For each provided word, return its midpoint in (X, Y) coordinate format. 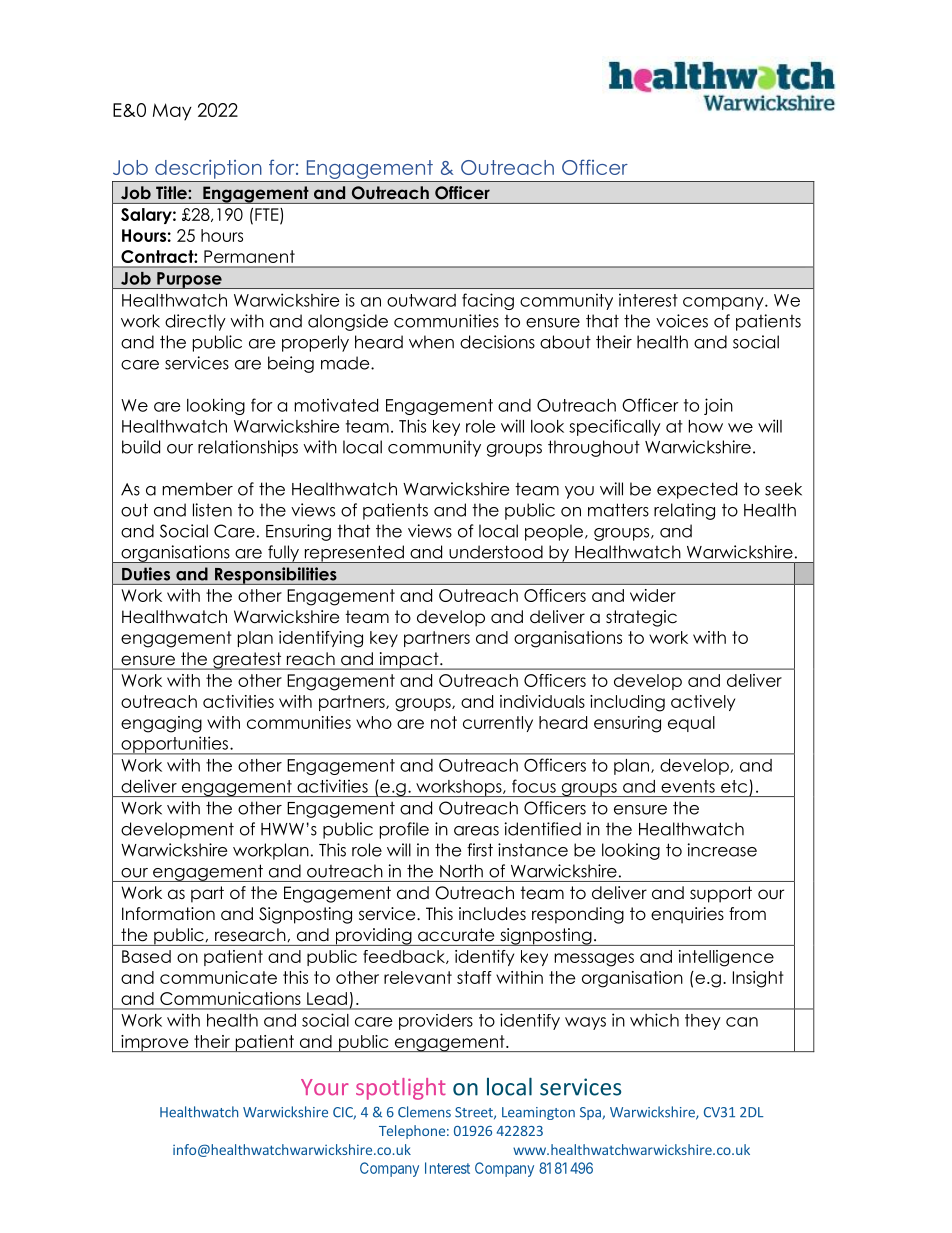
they (703, 1022)
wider (653, 595)
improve (155, 1043)
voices (682, 321)
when (431, 342)
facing (488, 301)
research (250, 934)
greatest (247, 661)
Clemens (424, 1112)
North (461, 871)
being (291, 364)
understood (496, 552)
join (718, 406)
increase (722, 850)
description (208, 169)
